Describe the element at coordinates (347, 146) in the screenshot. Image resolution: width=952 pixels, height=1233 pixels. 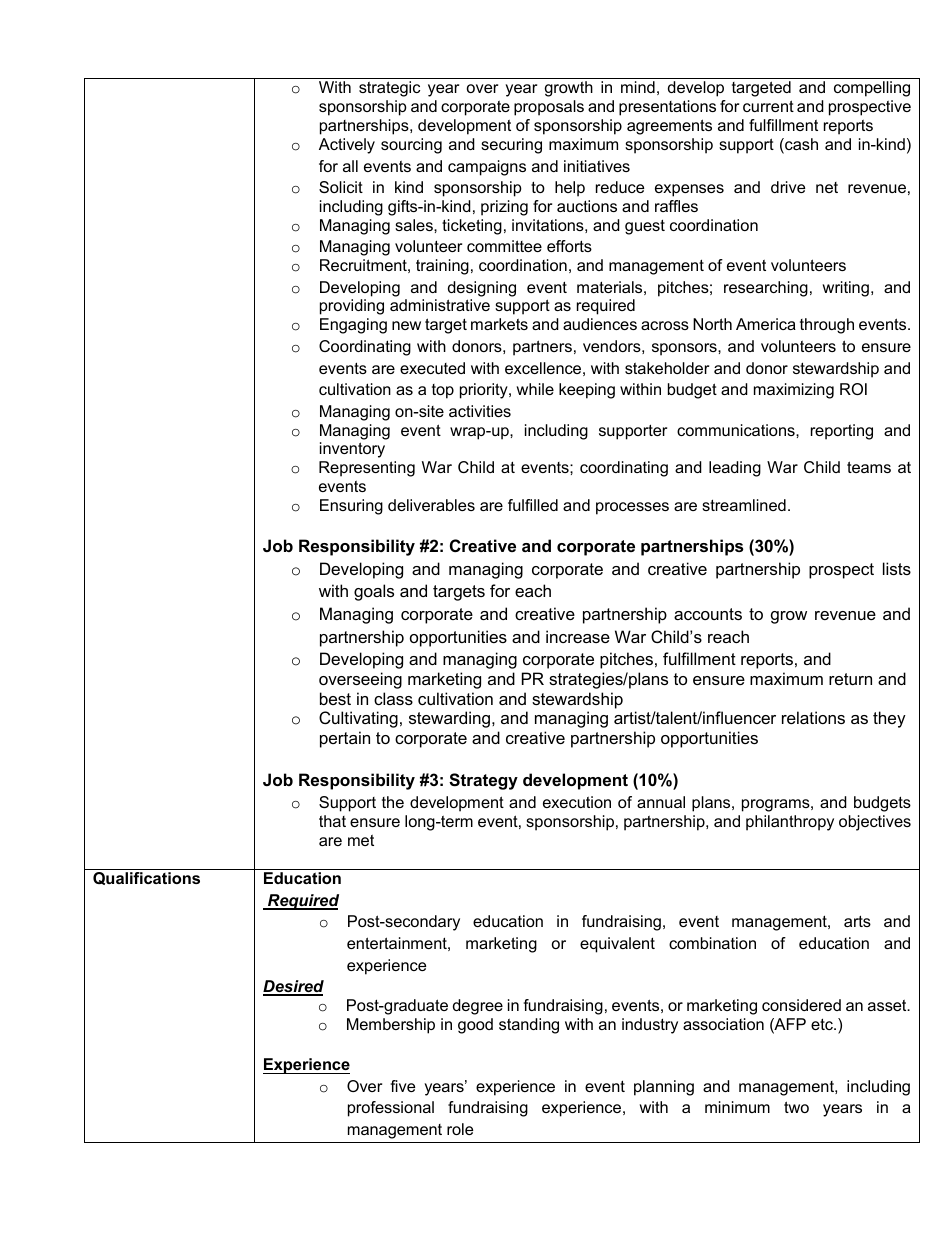
I see `Actively` at that location.
